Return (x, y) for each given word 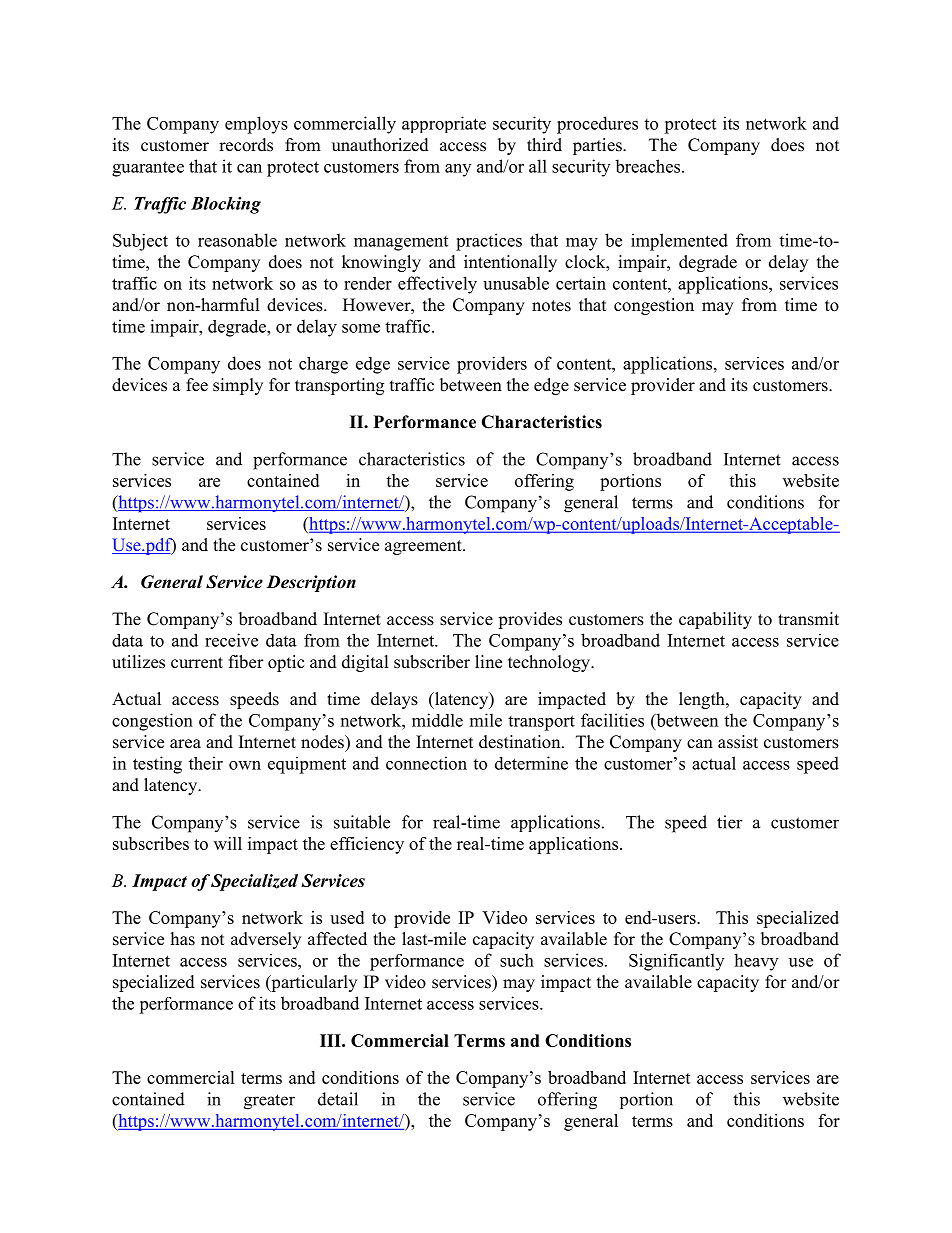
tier (730, 822)
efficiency (367, 845)
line (488, 662)
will (228, 843)
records (246, 145)
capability (715, 620)
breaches (649, 166)
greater (269, 1102)
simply (238, 386)
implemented (679, 242)
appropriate (444, 124)
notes (551, 306)
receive (231, 640)
